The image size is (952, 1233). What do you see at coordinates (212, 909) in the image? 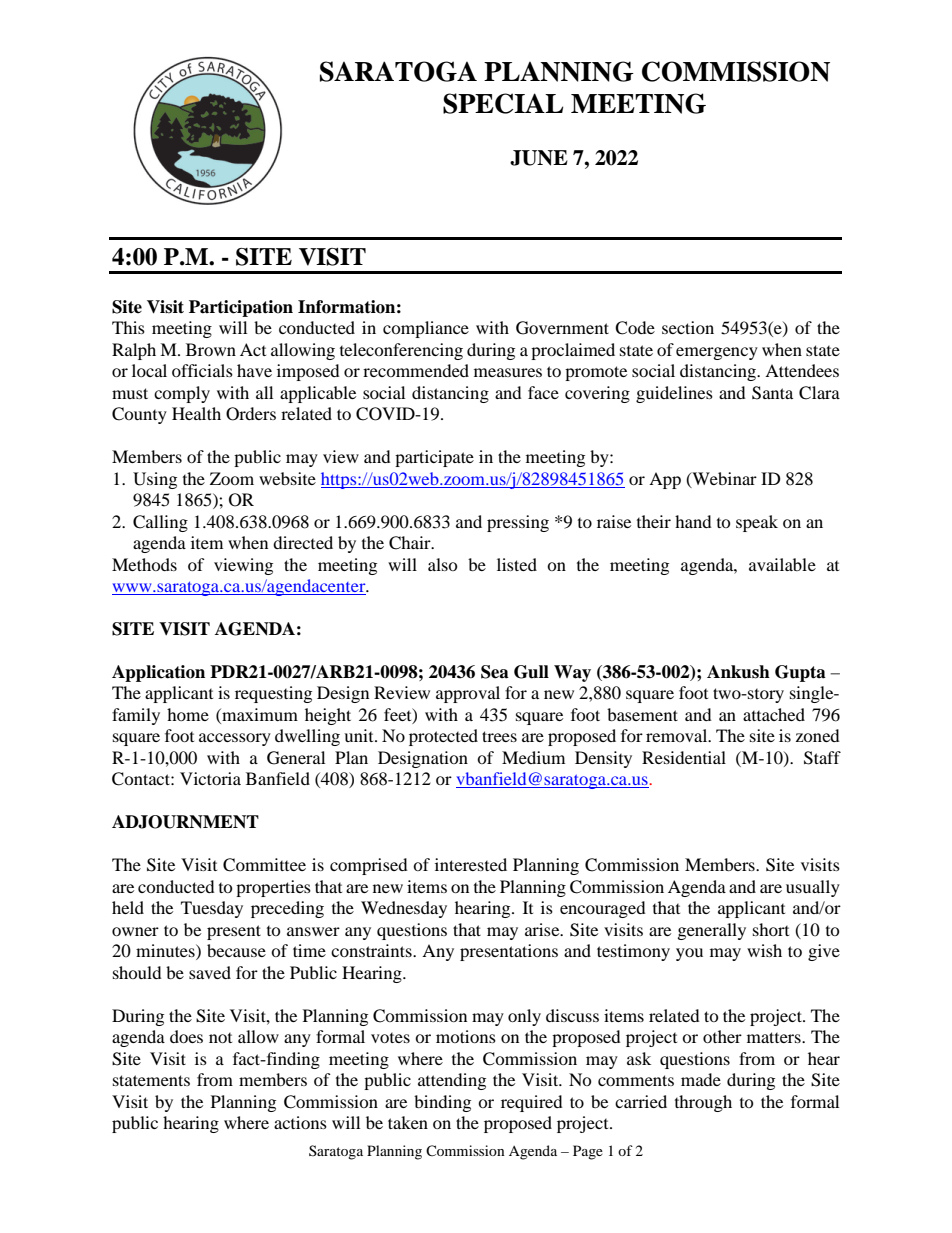
I see `Tuesday` at bounding box center [212, 909].
